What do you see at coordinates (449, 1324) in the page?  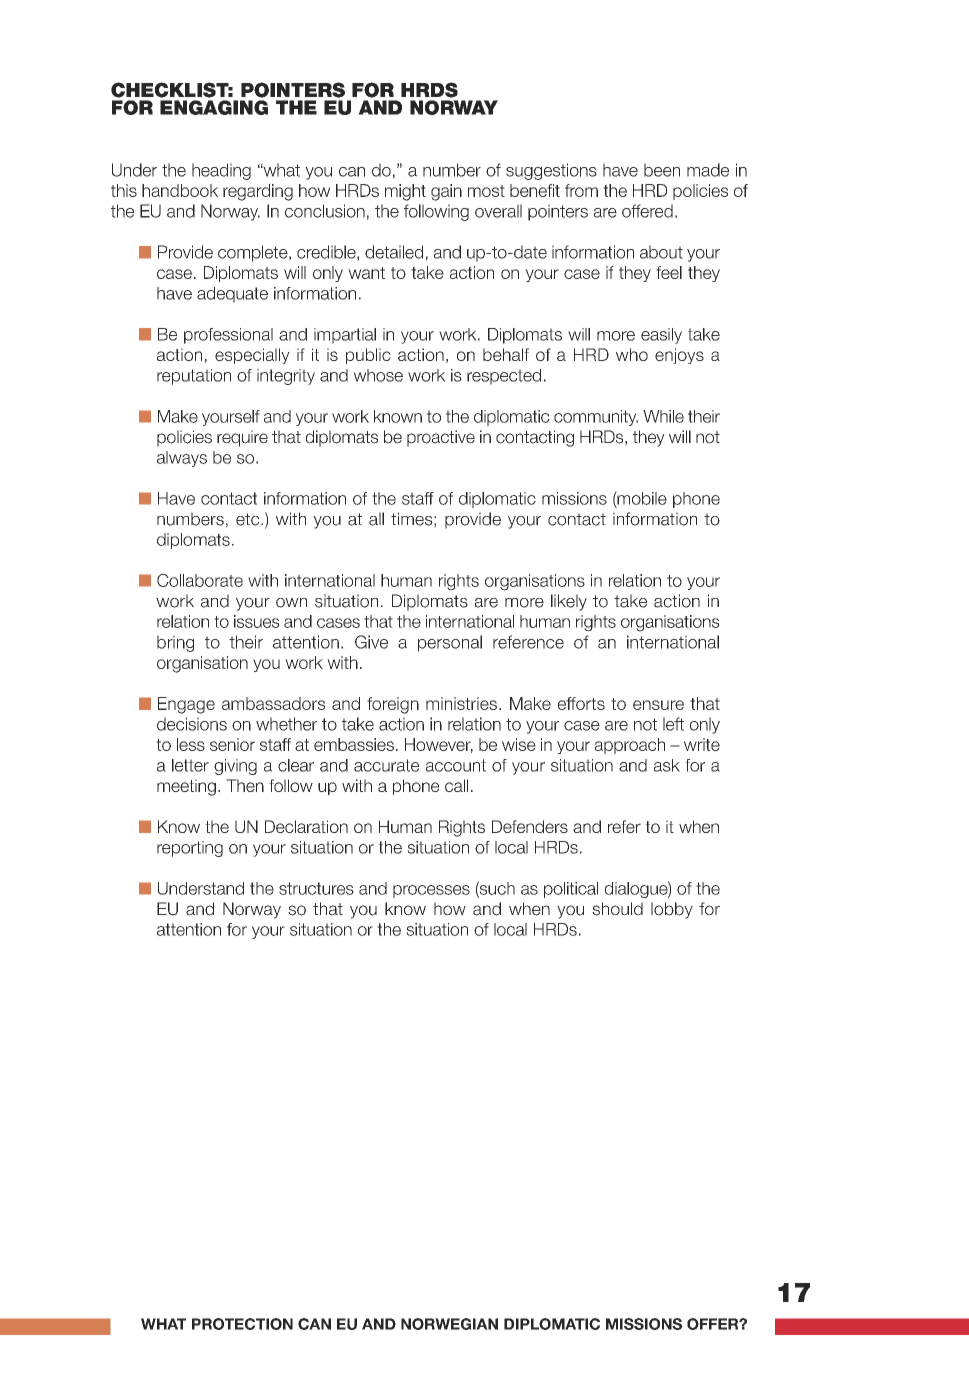 I see `NORWEGIAN` at bounding box center [449, 1324].
